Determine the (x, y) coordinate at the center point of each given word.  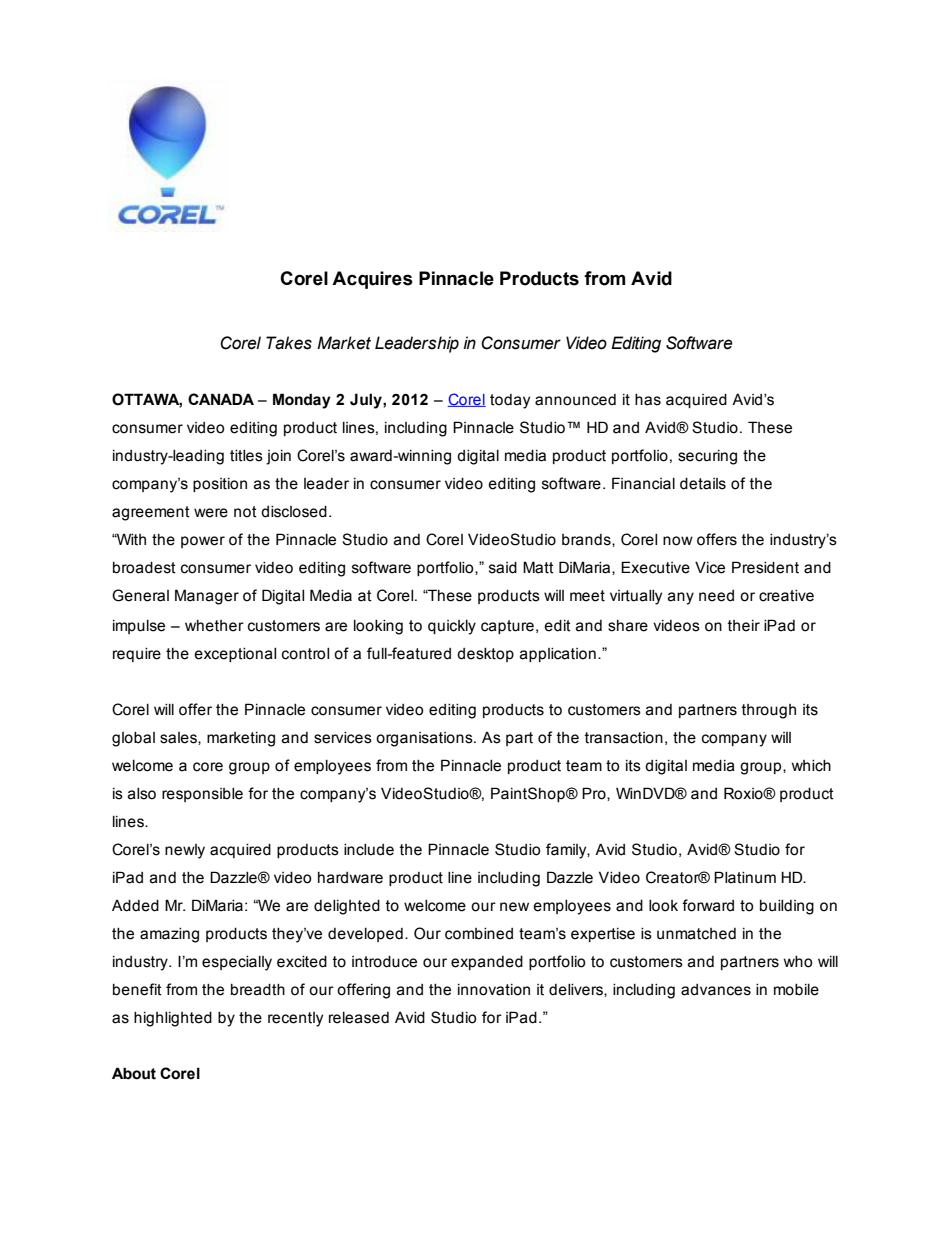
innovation (494, 990)
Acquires (372, 280)
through (769, 711)
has (648, 400)
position (220, 485)
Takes (289, 343)
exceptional (235, 655)
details (703, 484)
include (369, 850)
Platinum (745, 877)
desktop (485, 655)
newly (185, 851)
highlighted (173, 1019)
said (503, 568)
